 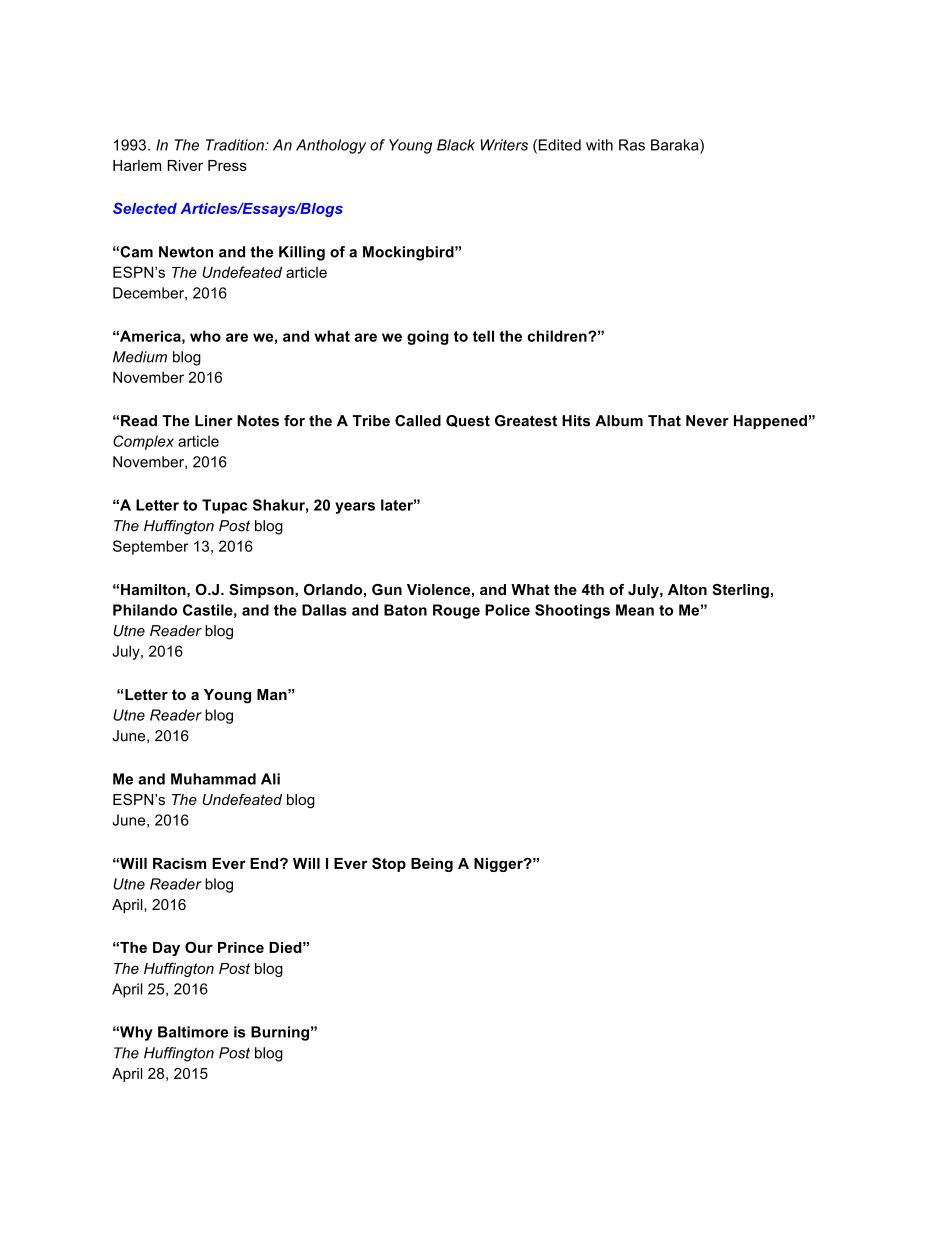 What do you see at coordinates (280, 1033) in the page?
I see `Burning` at bounding box center [280, 1033].
